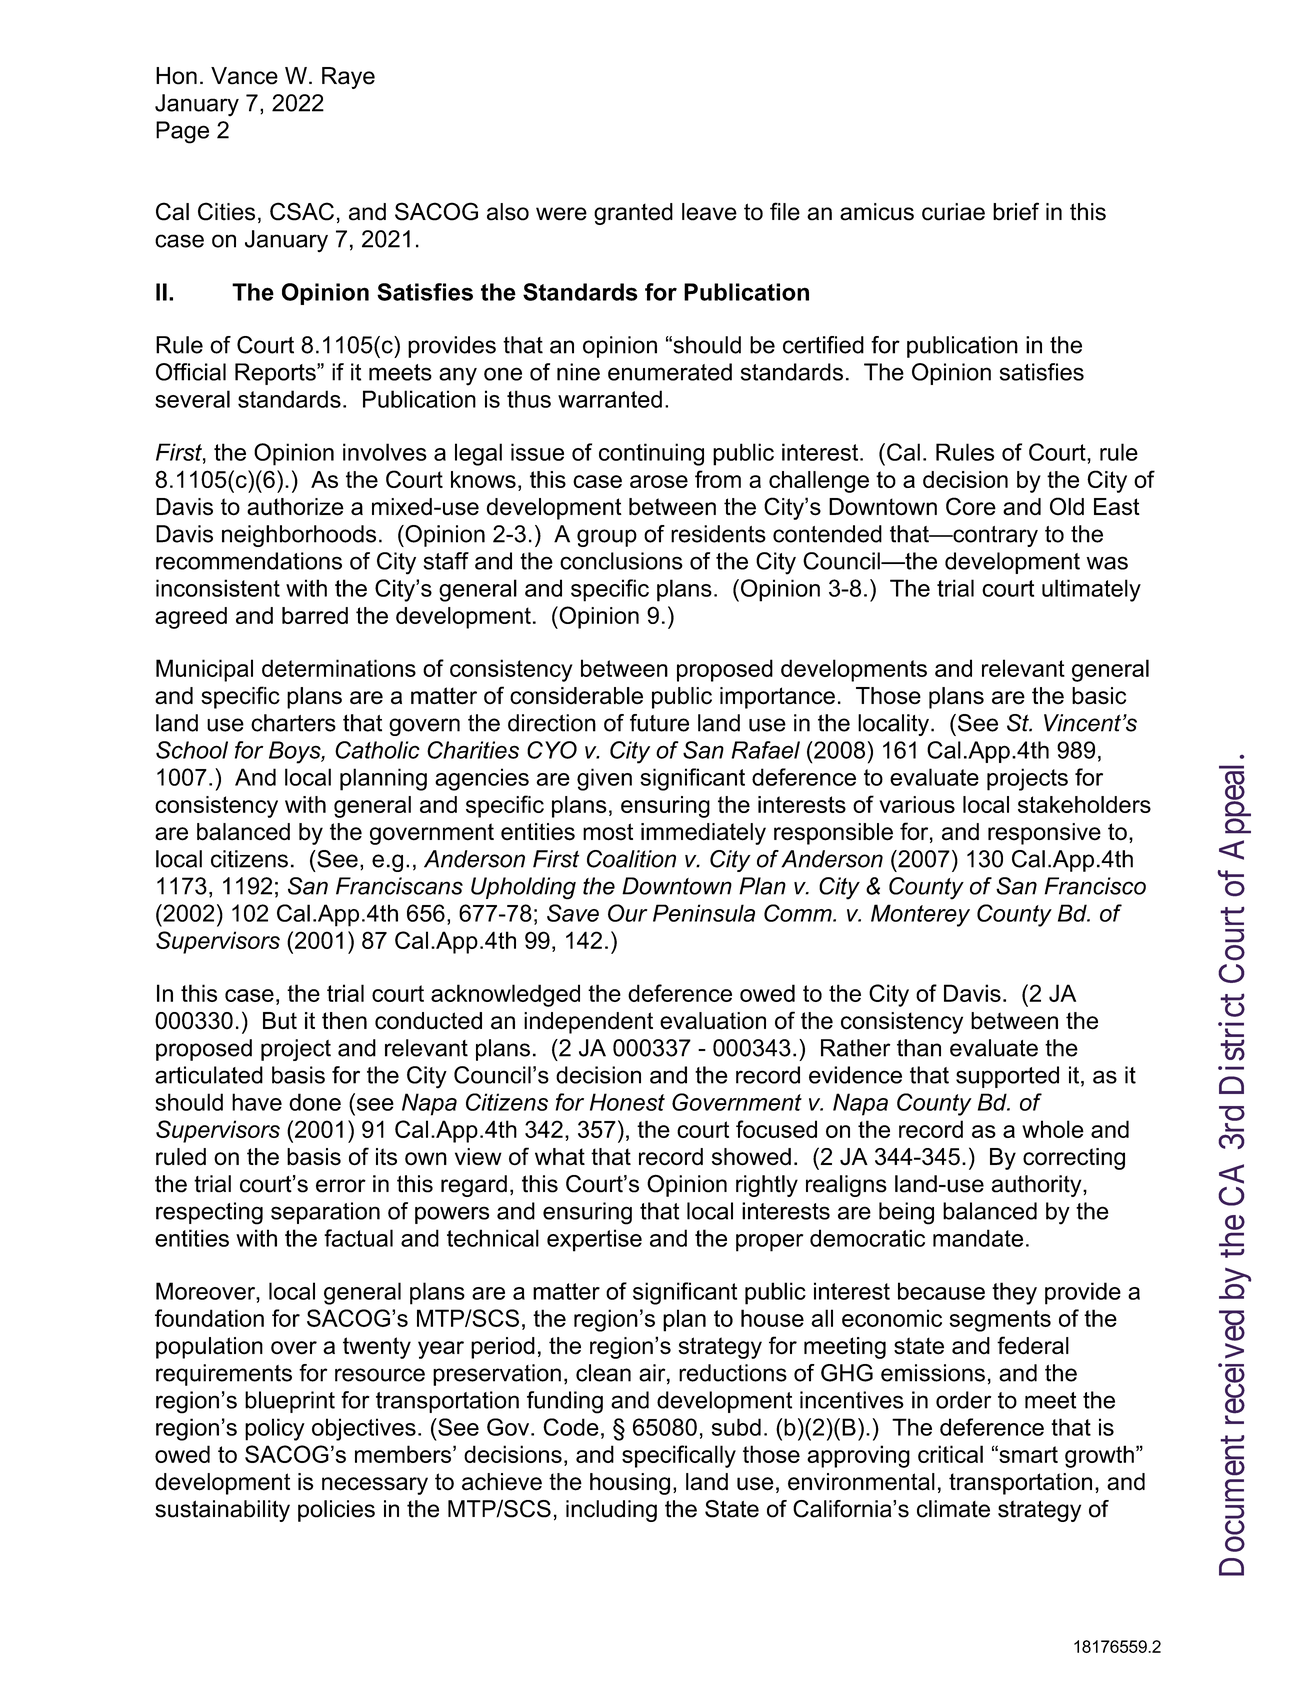 This document has height=1703, width=1316. Describe the element at coordinates (1016, 211) in the document. I see `brief` at that location.
